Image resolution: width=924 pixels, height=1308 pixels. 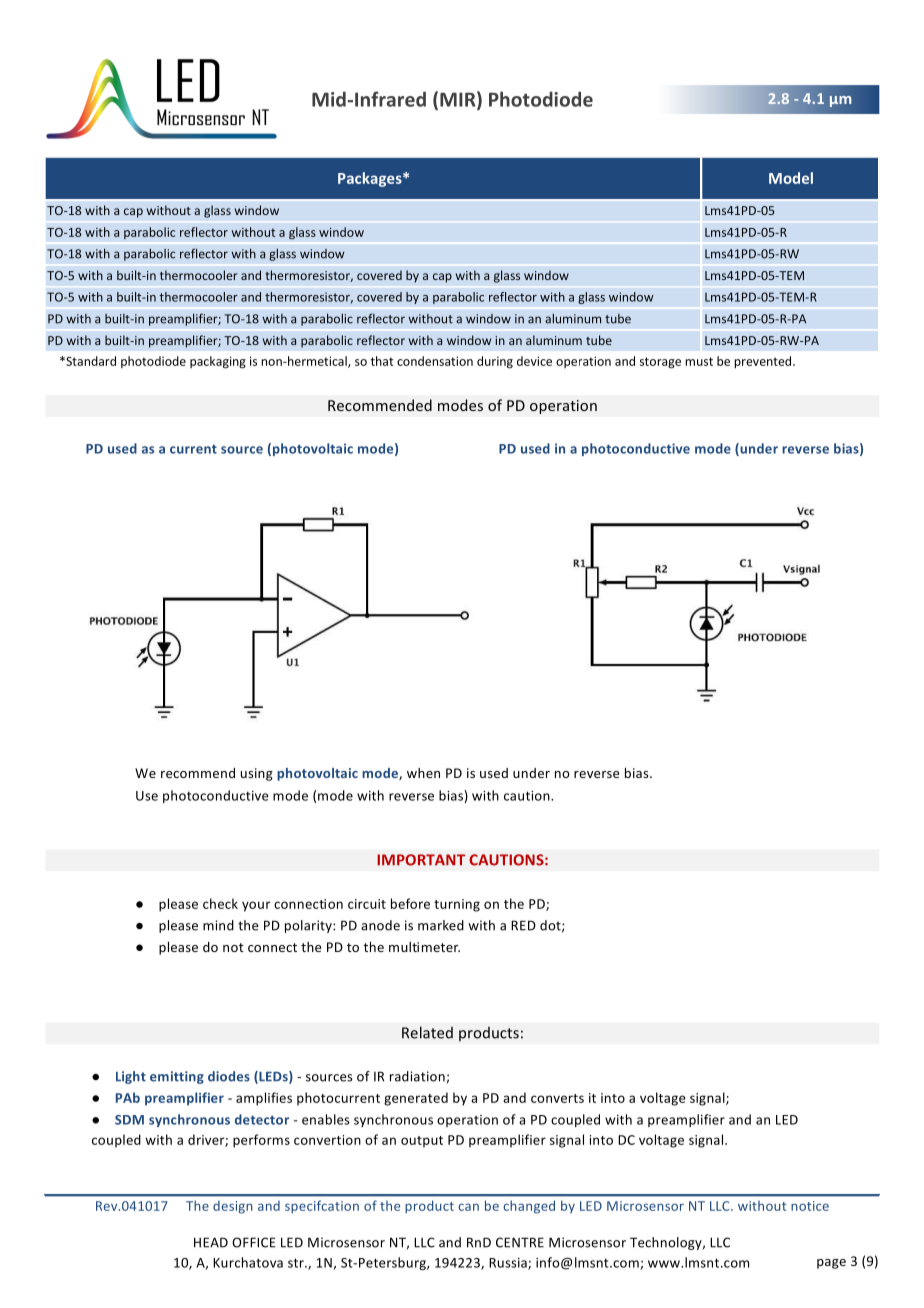 I want to click on IMPORTANT, so click(x=421, y=860).
